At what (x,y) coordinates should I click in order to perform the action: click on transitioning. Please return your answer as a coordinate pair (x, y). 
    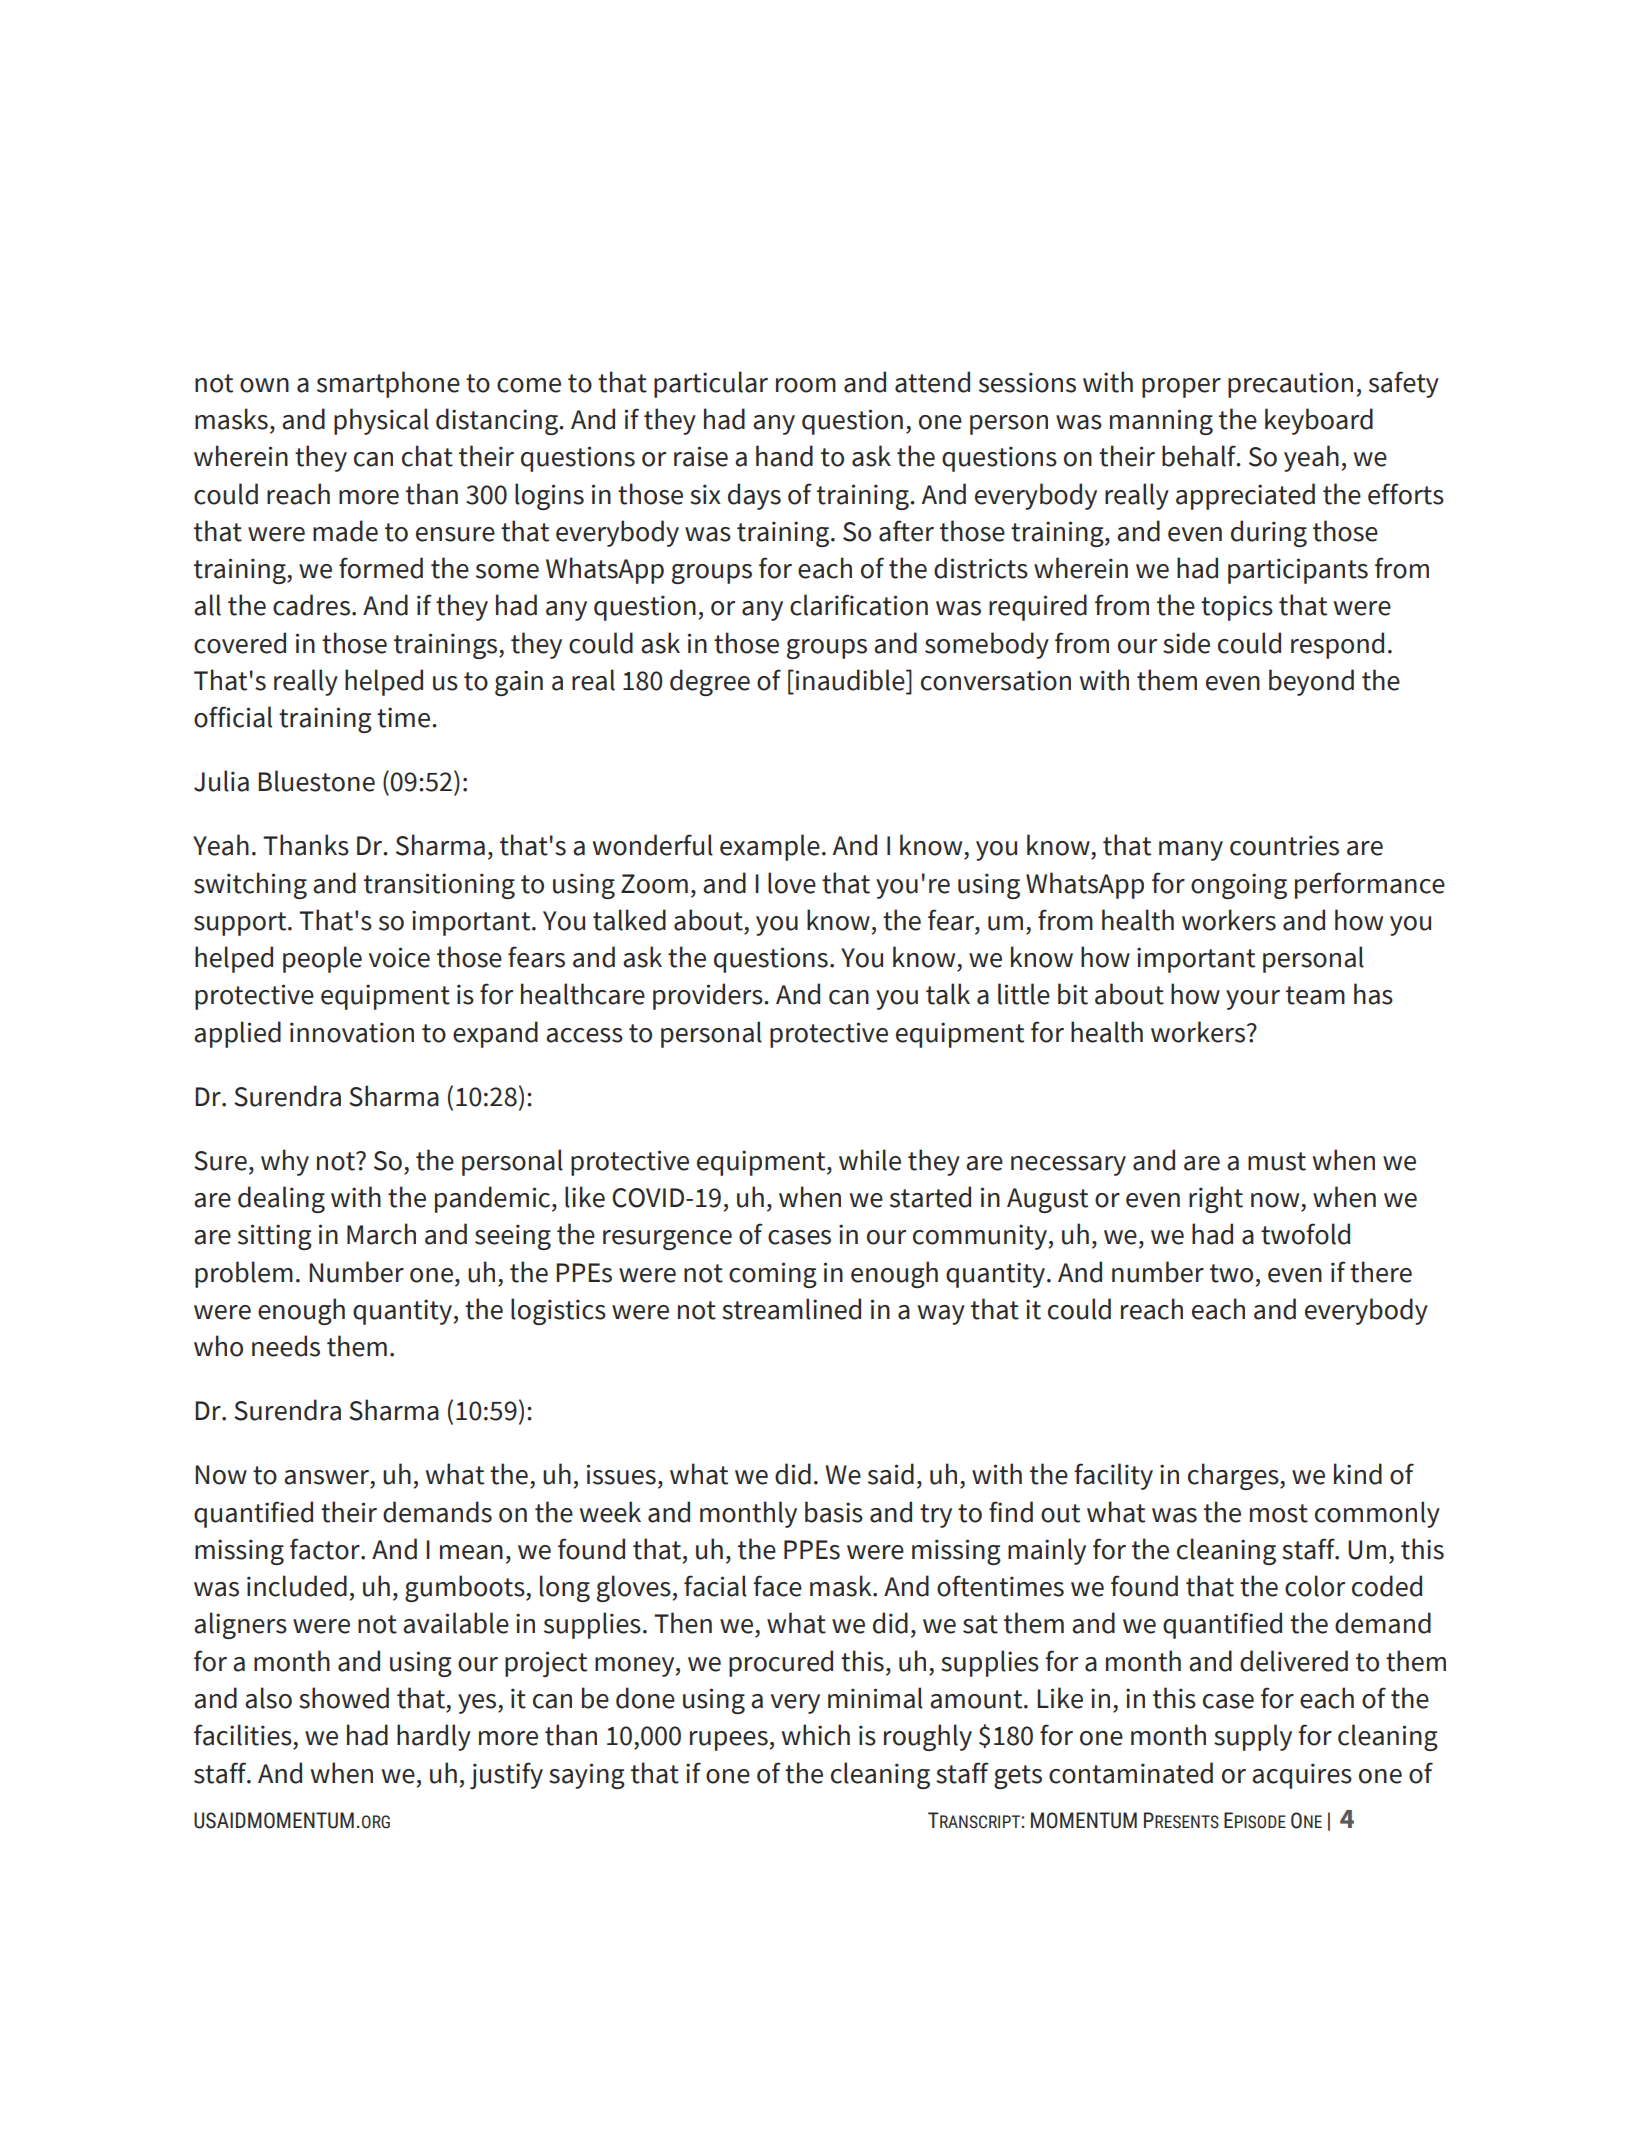
    Looking at the image, I should click on (439, 886).
